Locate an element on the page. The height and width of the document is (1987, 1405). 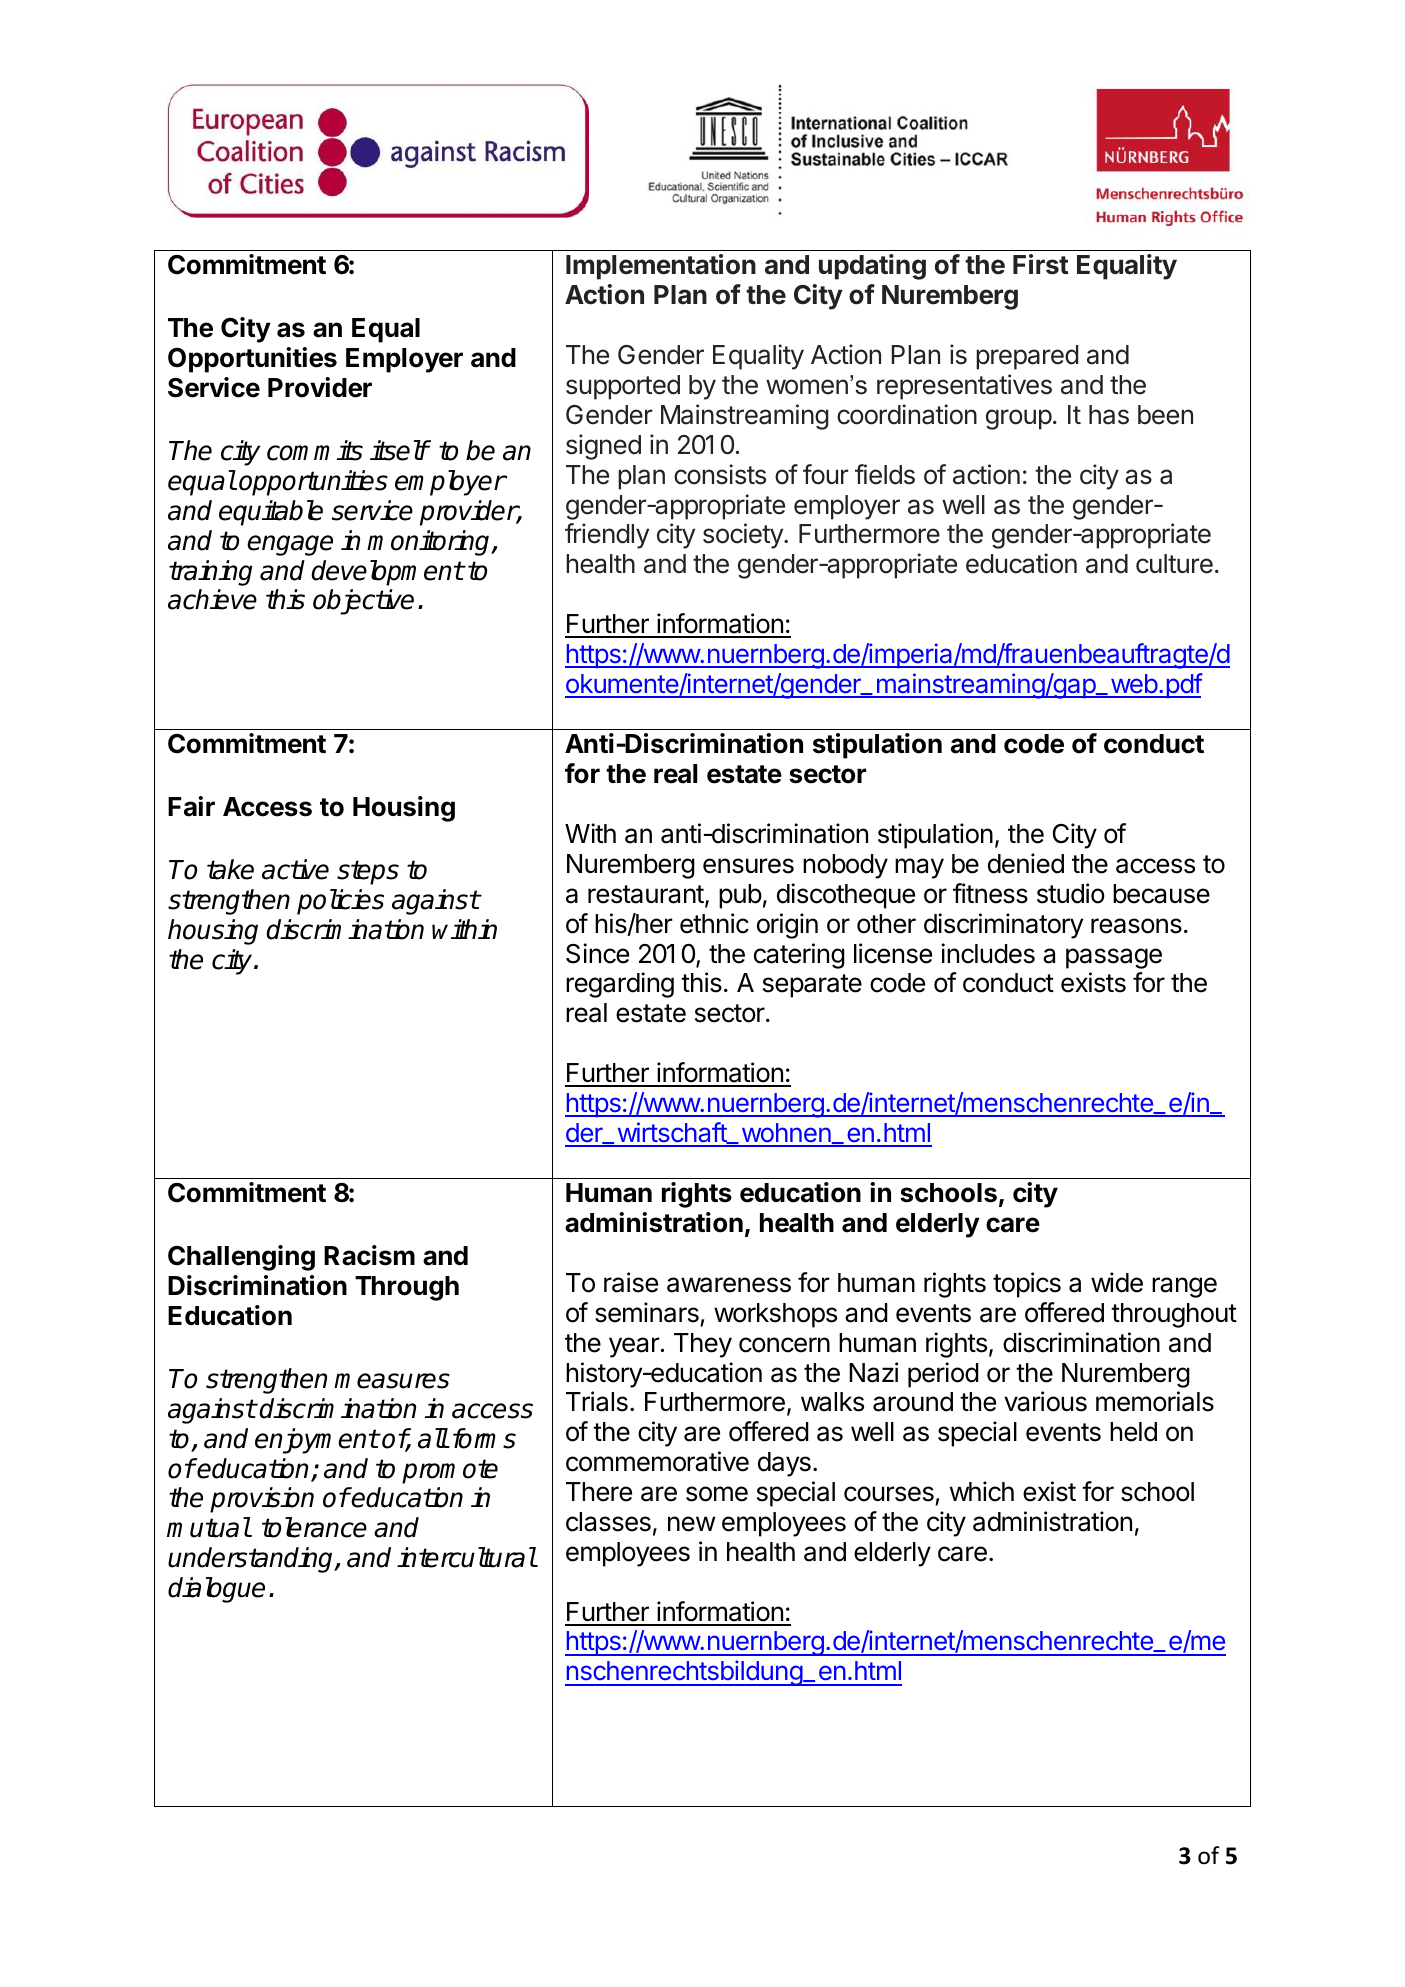
wide is located at coordinates (1117, 1282).
